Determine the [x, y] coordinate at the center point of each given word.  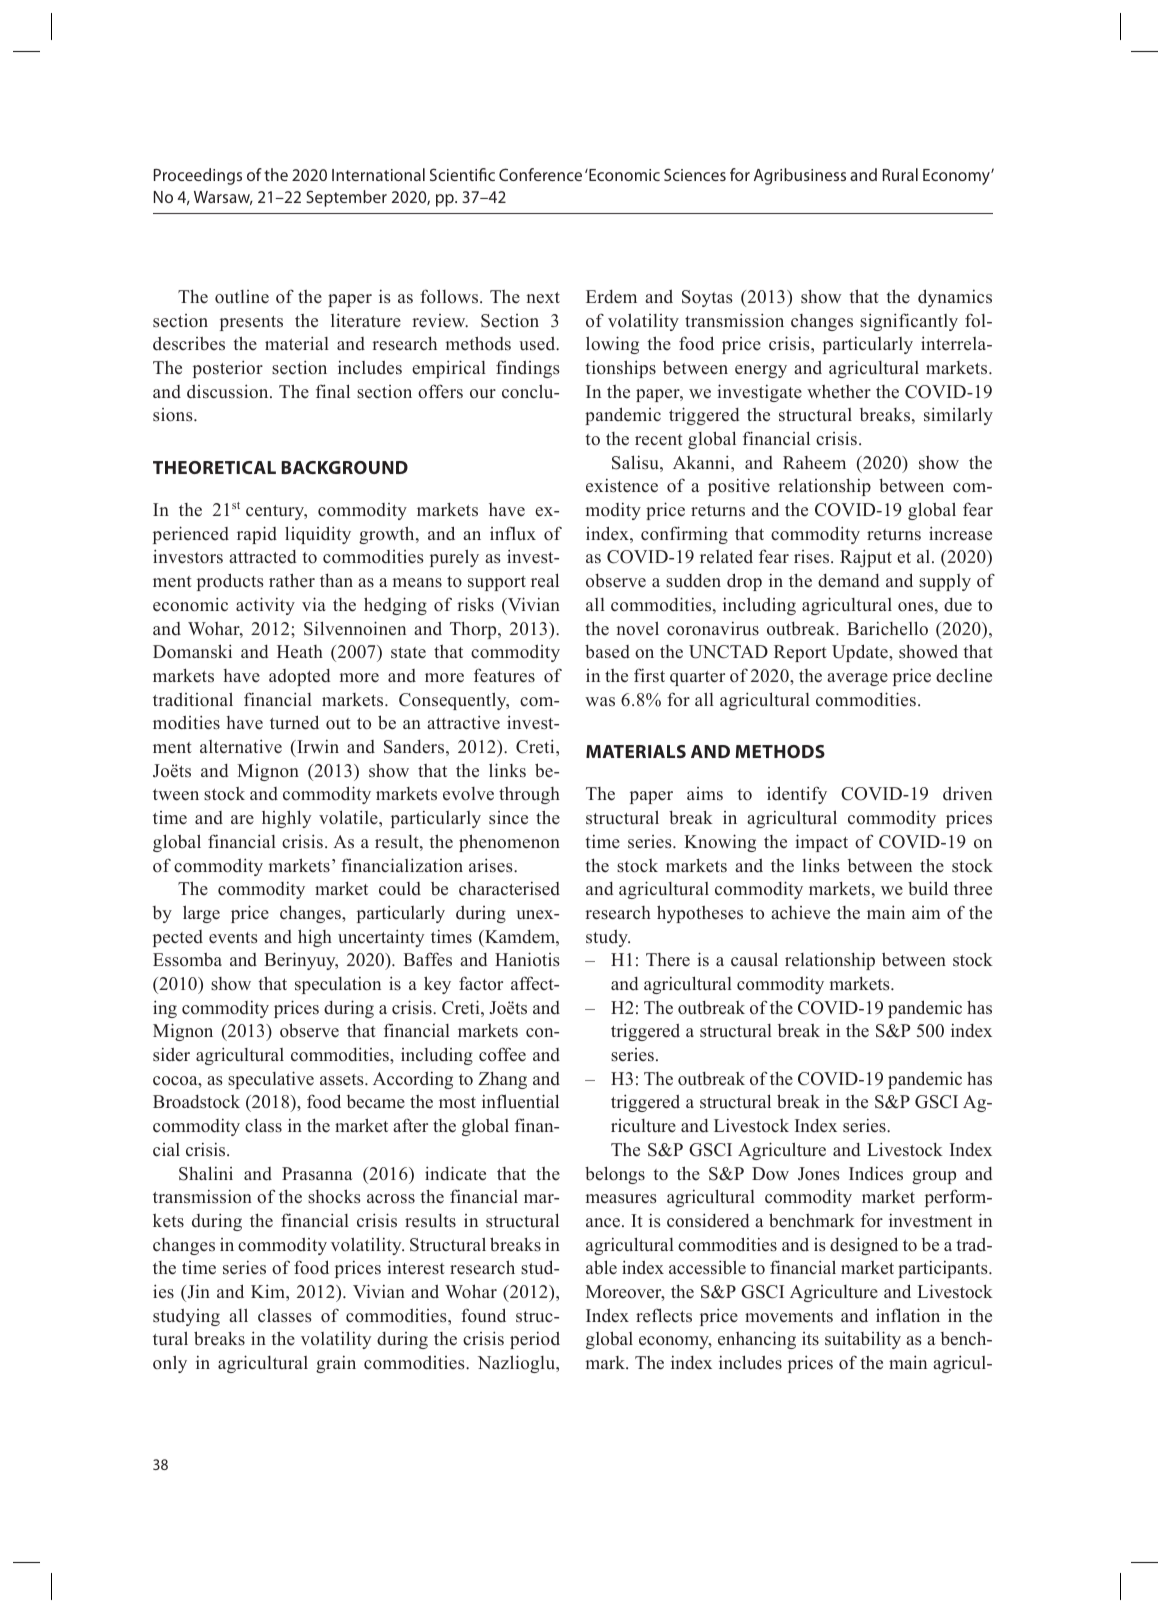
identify [797, 795]
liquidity [318, 535]
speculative [271, 1080]
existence [622, 485]
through [529, 795]
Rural [900, 174]
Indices [876, 1173]
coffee [502, 1054]
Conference [540, 174]
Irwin [317, 746]
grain [336, 1364]
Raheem [814, 463]
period [535, 1340]
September [346, 198]
